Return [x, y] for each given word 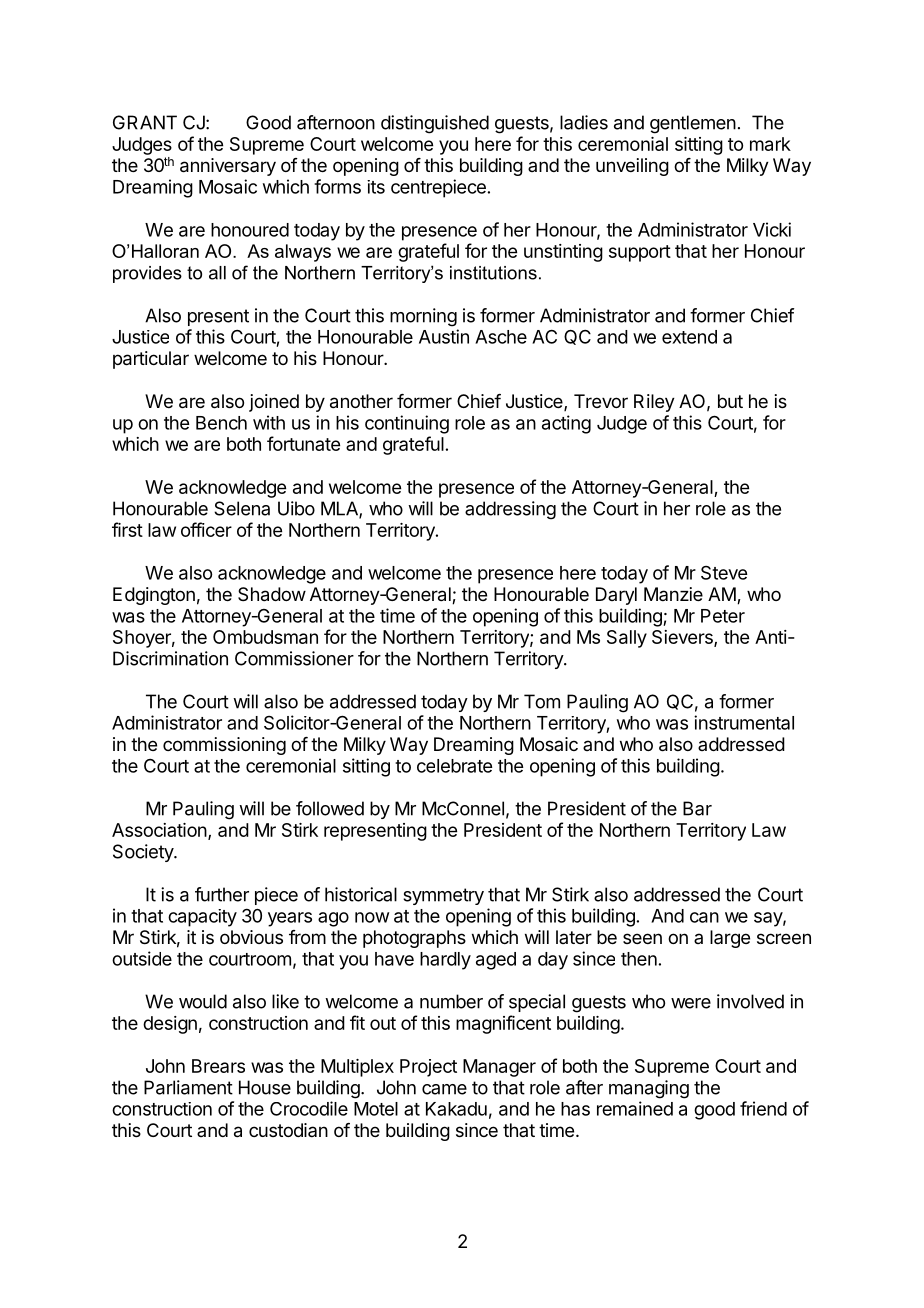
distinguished [435, 124]
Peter [723, 616]
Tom [542, 701]
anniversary [228, 167]
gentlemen [693, 124]
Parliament [188, 1087]
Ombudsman [265, 637]
